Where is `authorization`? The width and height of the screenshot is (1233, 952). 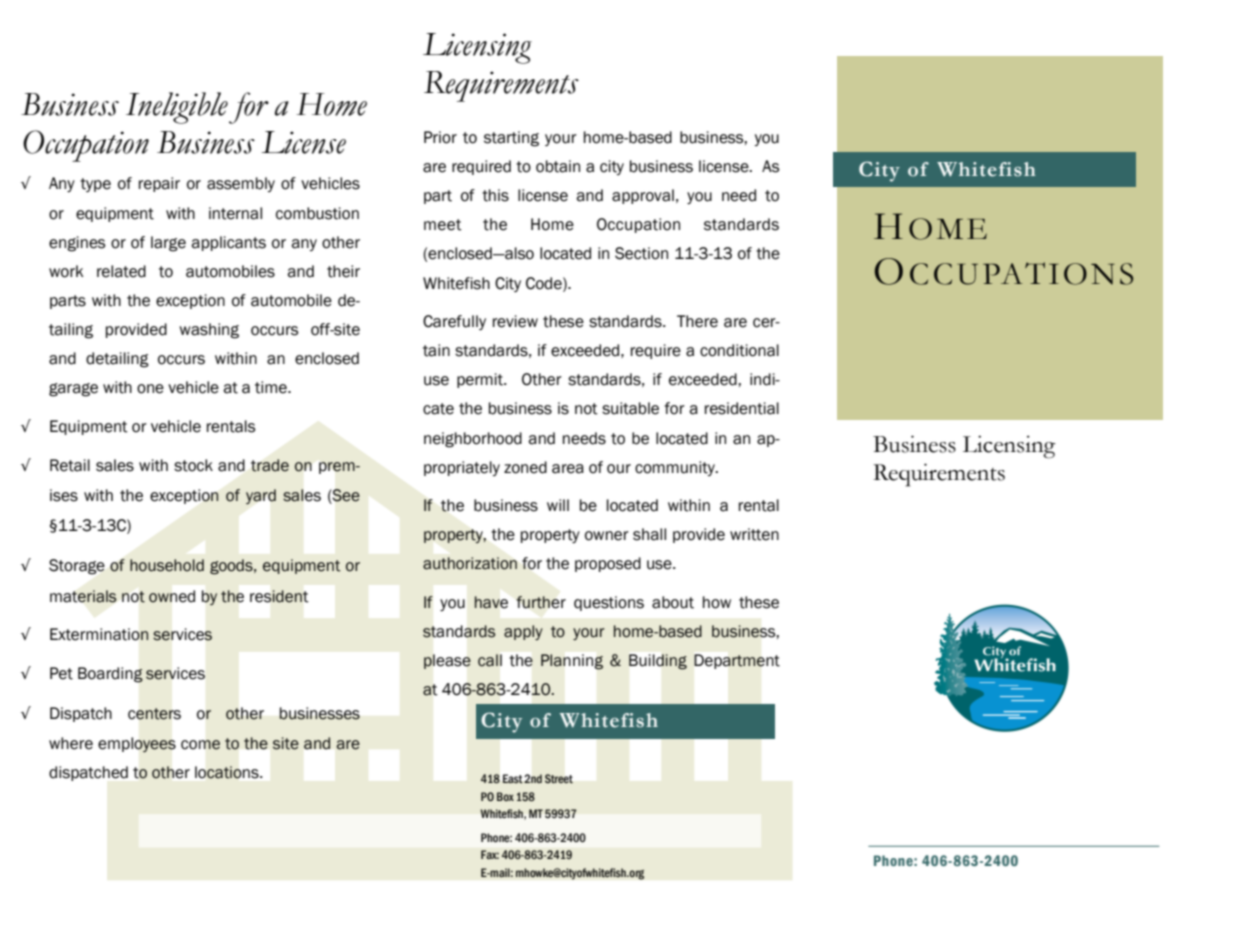
authorization is located at coordinates (470, 563).
